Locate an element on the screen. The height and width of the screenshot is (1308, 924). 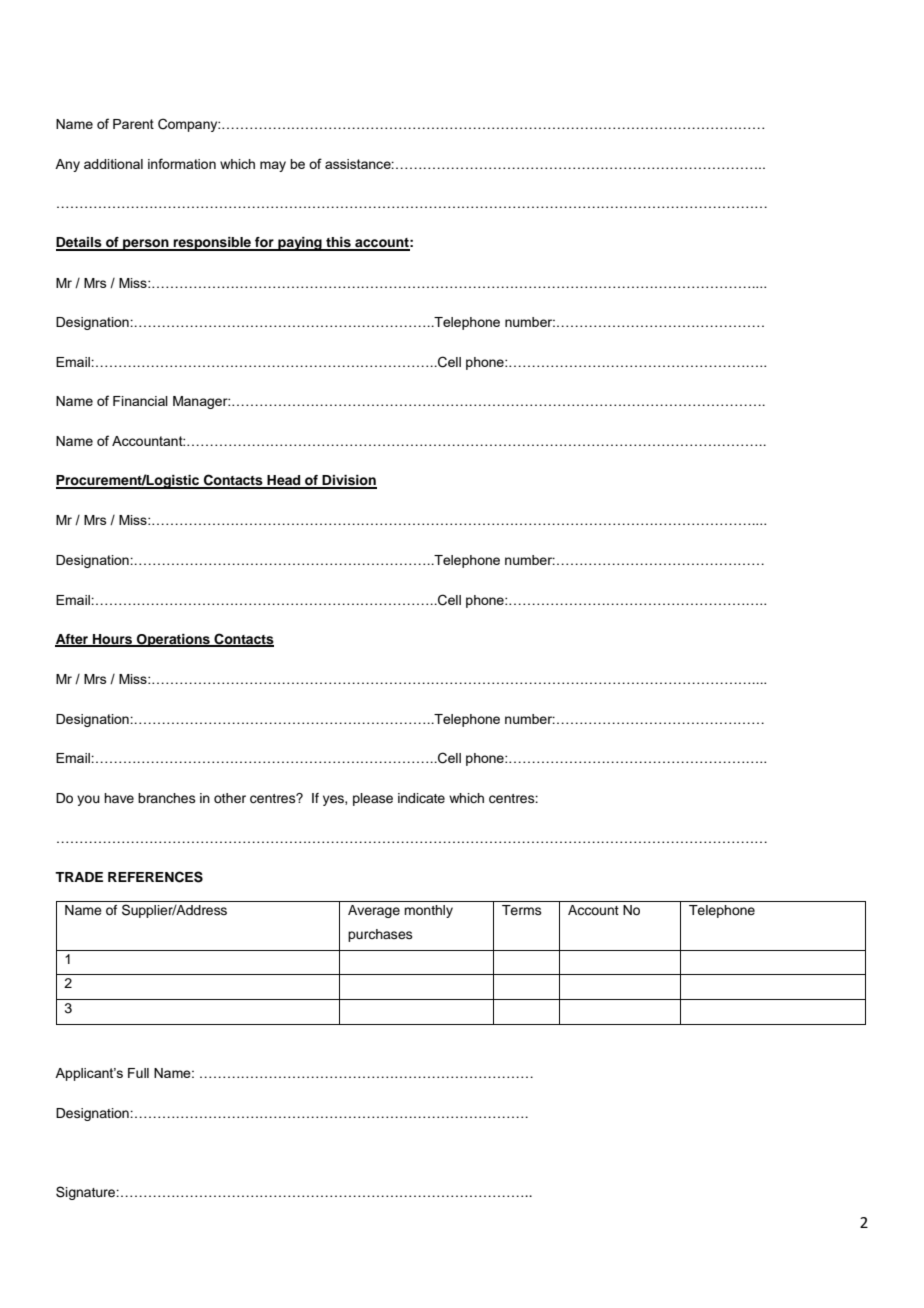
this is located at coordinates (338, 243).
